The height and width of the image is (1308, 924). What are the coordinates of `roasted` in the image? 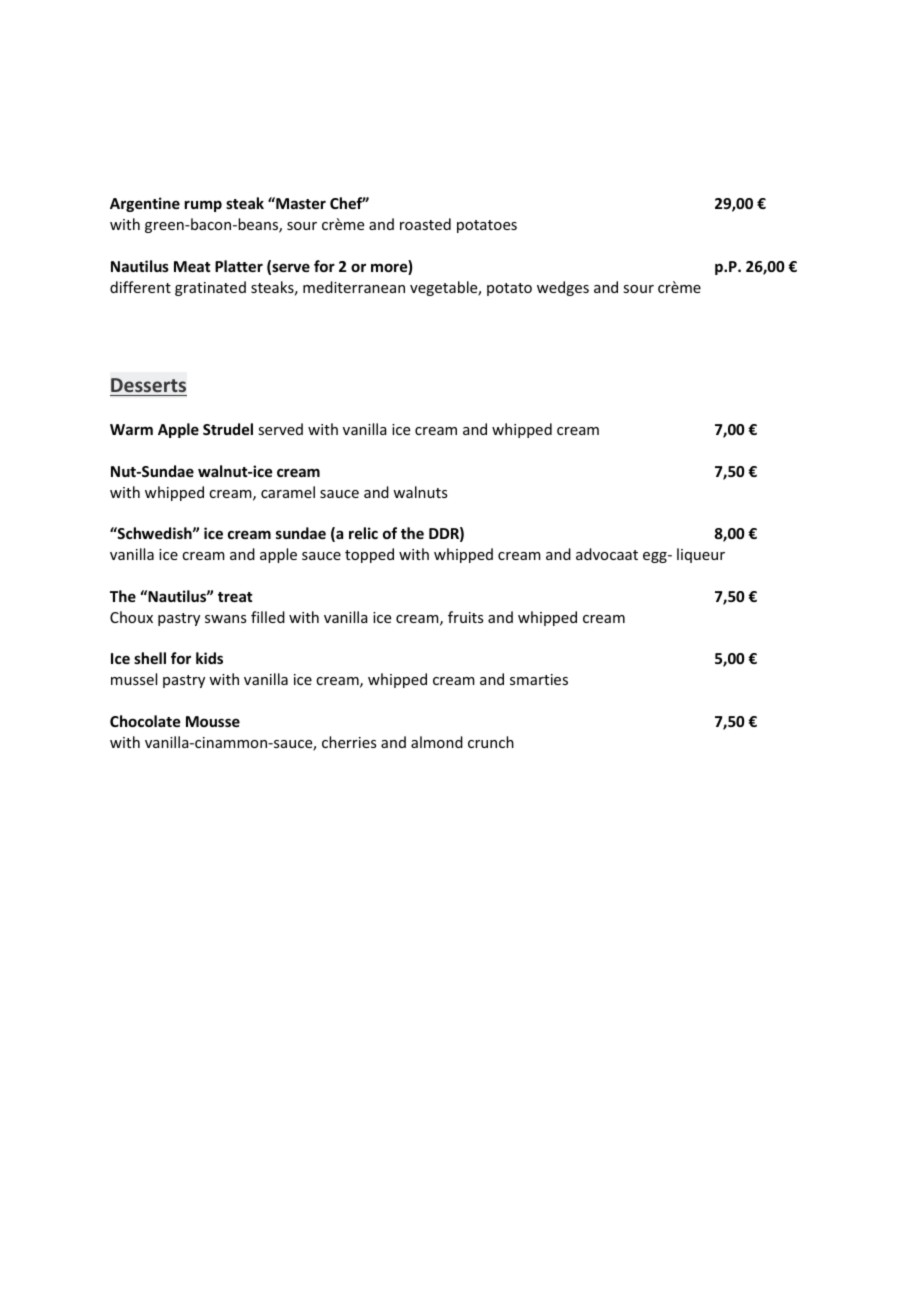 It's located at (425, 224).
